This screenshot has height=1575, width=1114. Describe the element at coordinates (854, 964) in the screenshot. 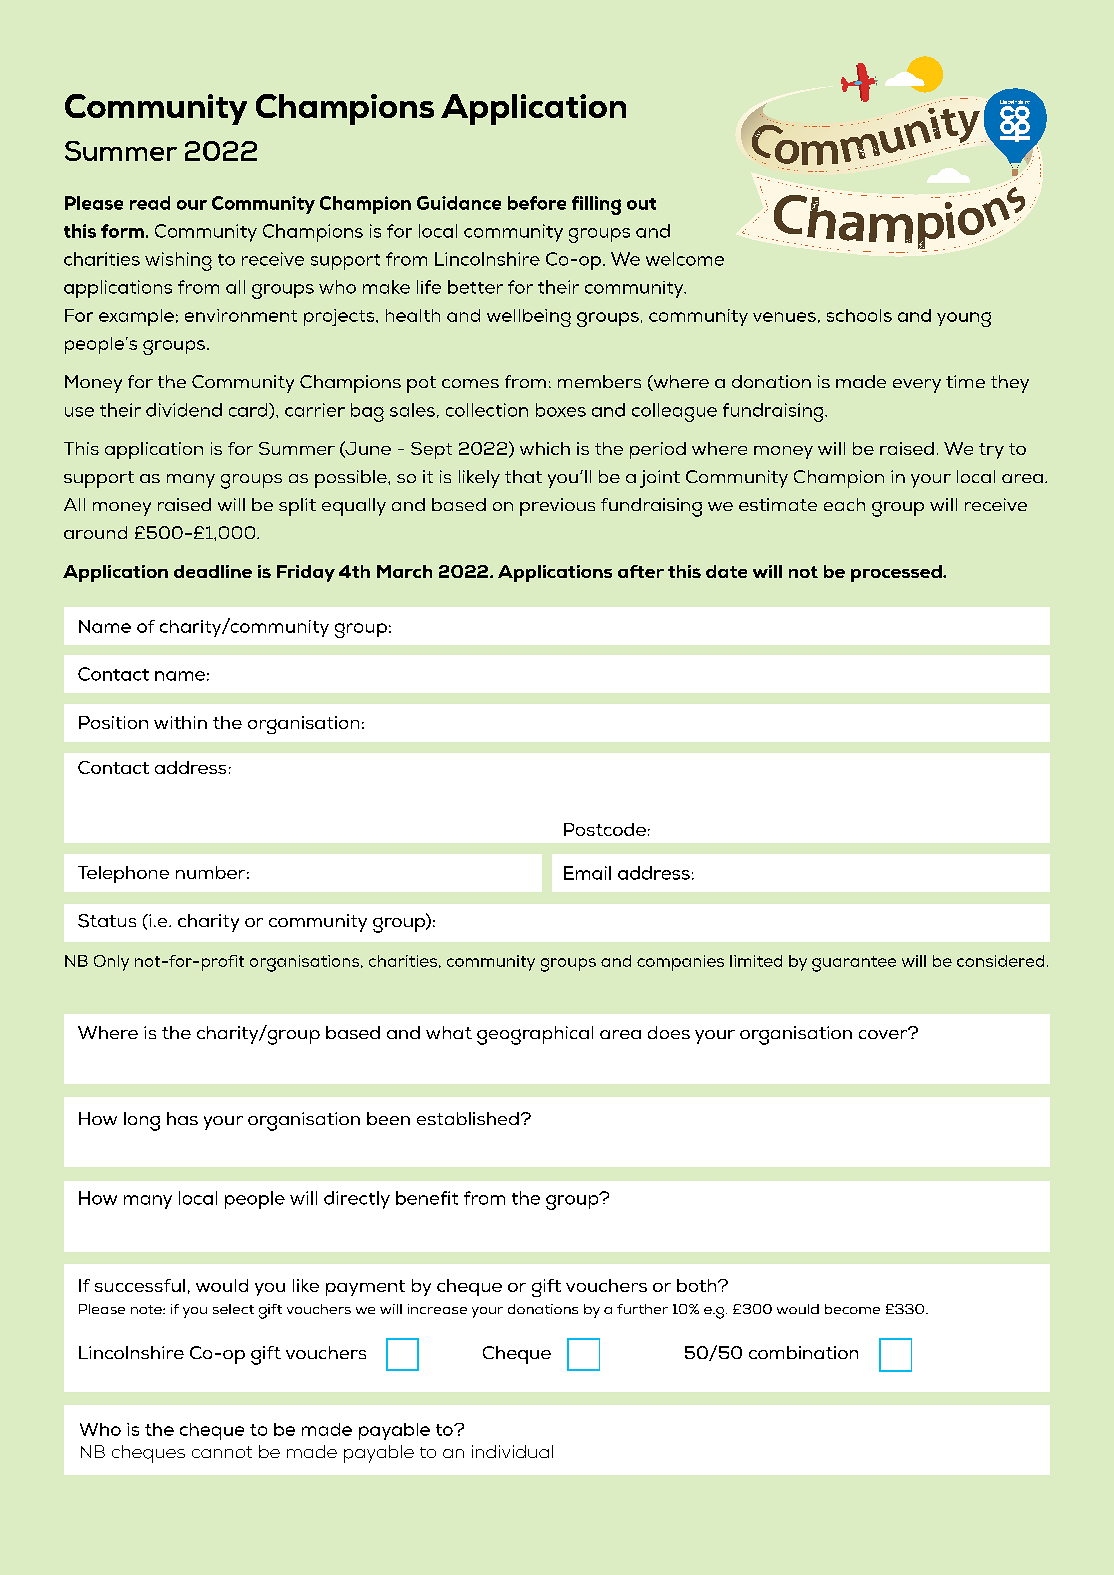

I see `guarantee` at that location.
